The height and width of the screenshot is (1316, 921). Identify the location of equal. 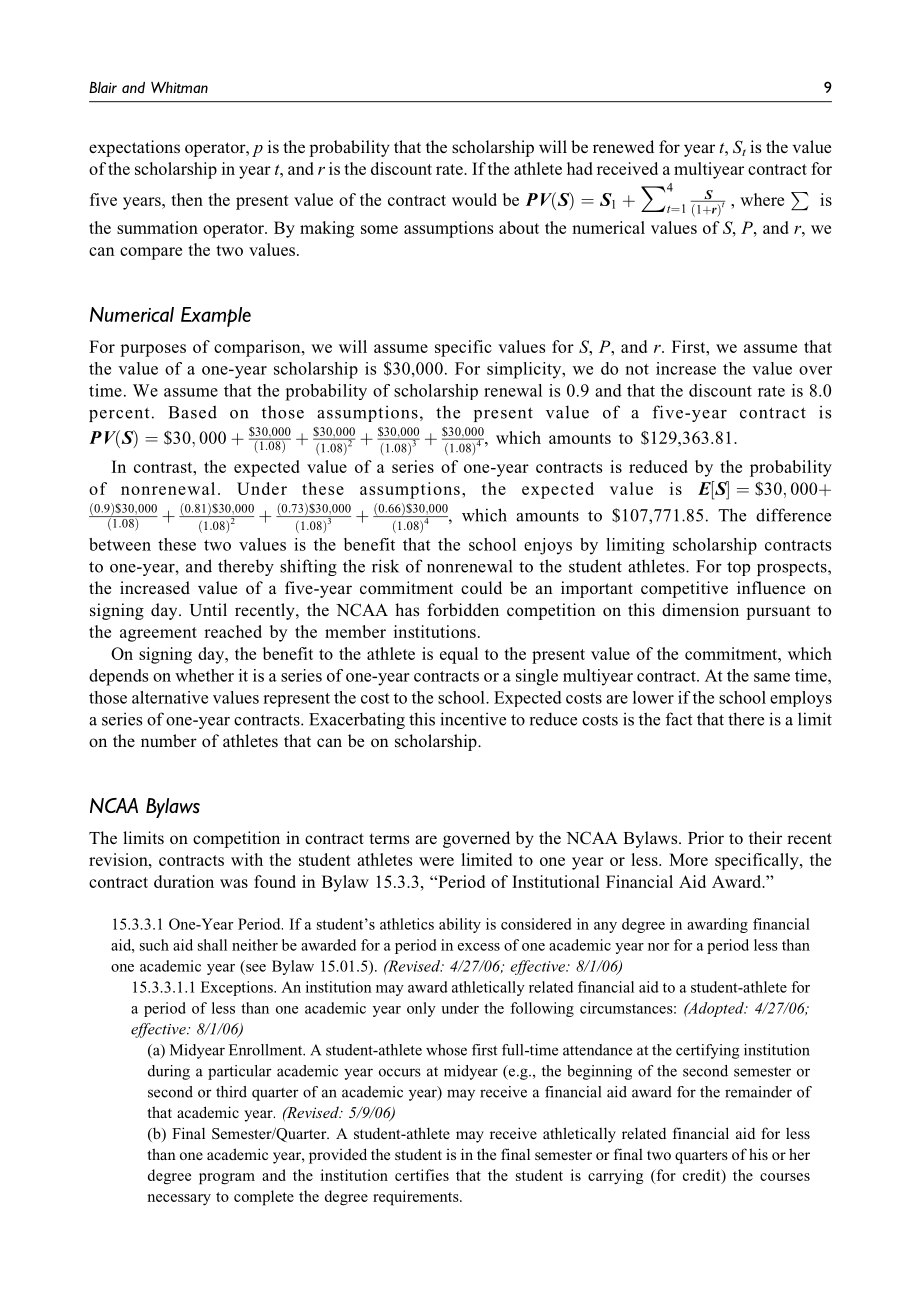
(459, 655).
